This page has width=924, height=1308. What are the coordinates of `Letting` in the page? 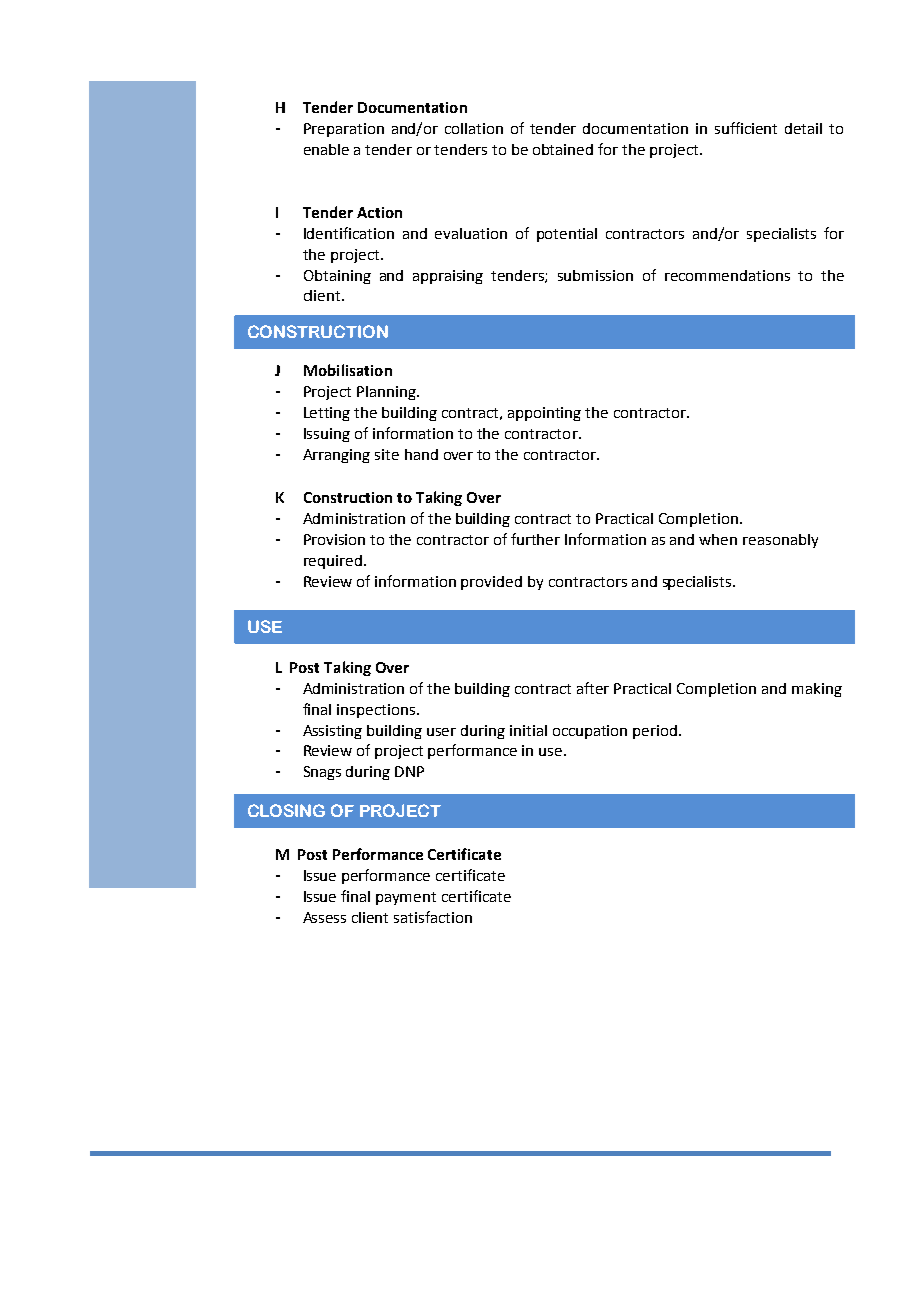 It's located at (327, 414).
